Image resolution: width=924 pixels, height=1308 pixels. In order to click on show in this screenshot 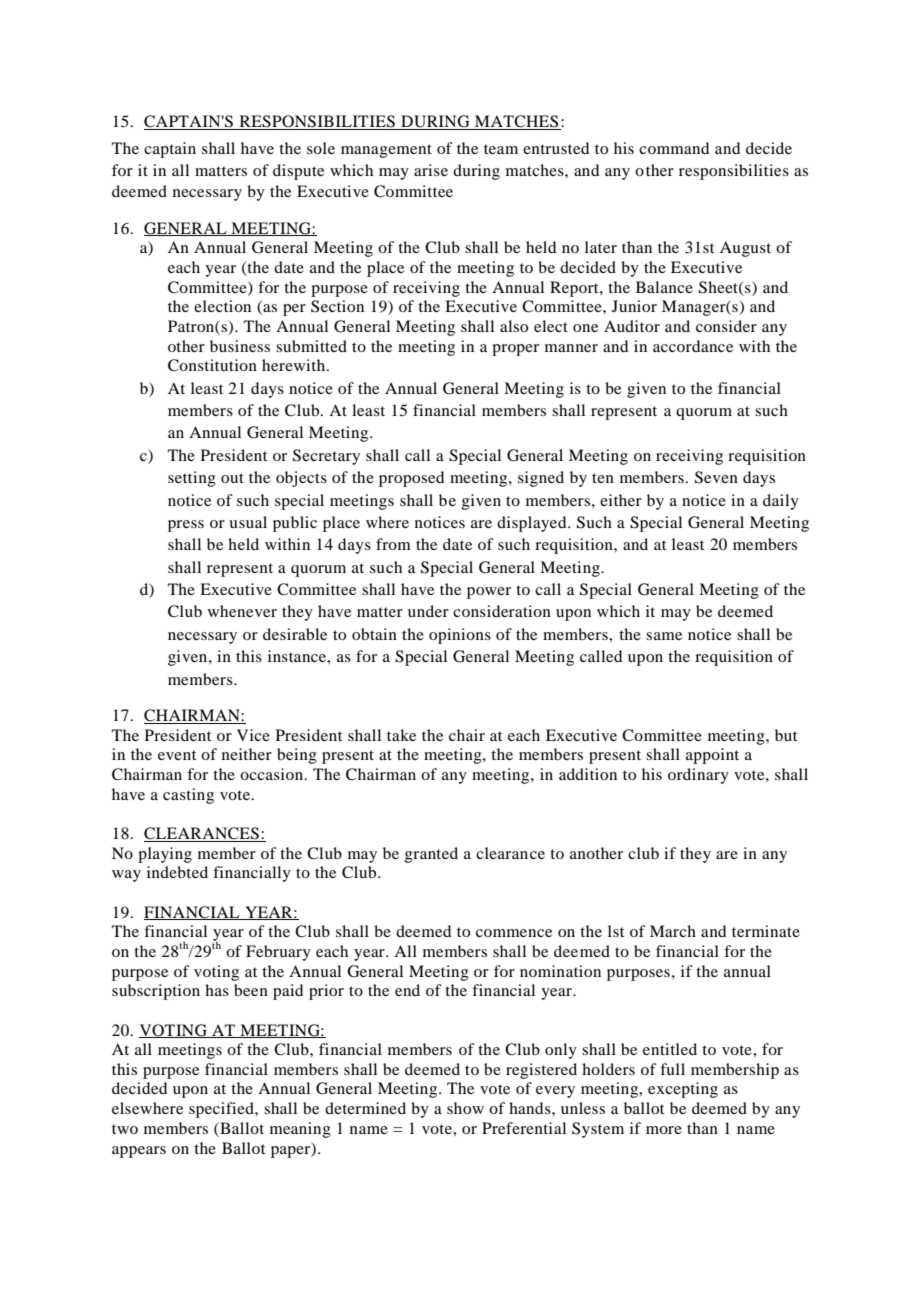, I will do `click(465, 1108)`.
